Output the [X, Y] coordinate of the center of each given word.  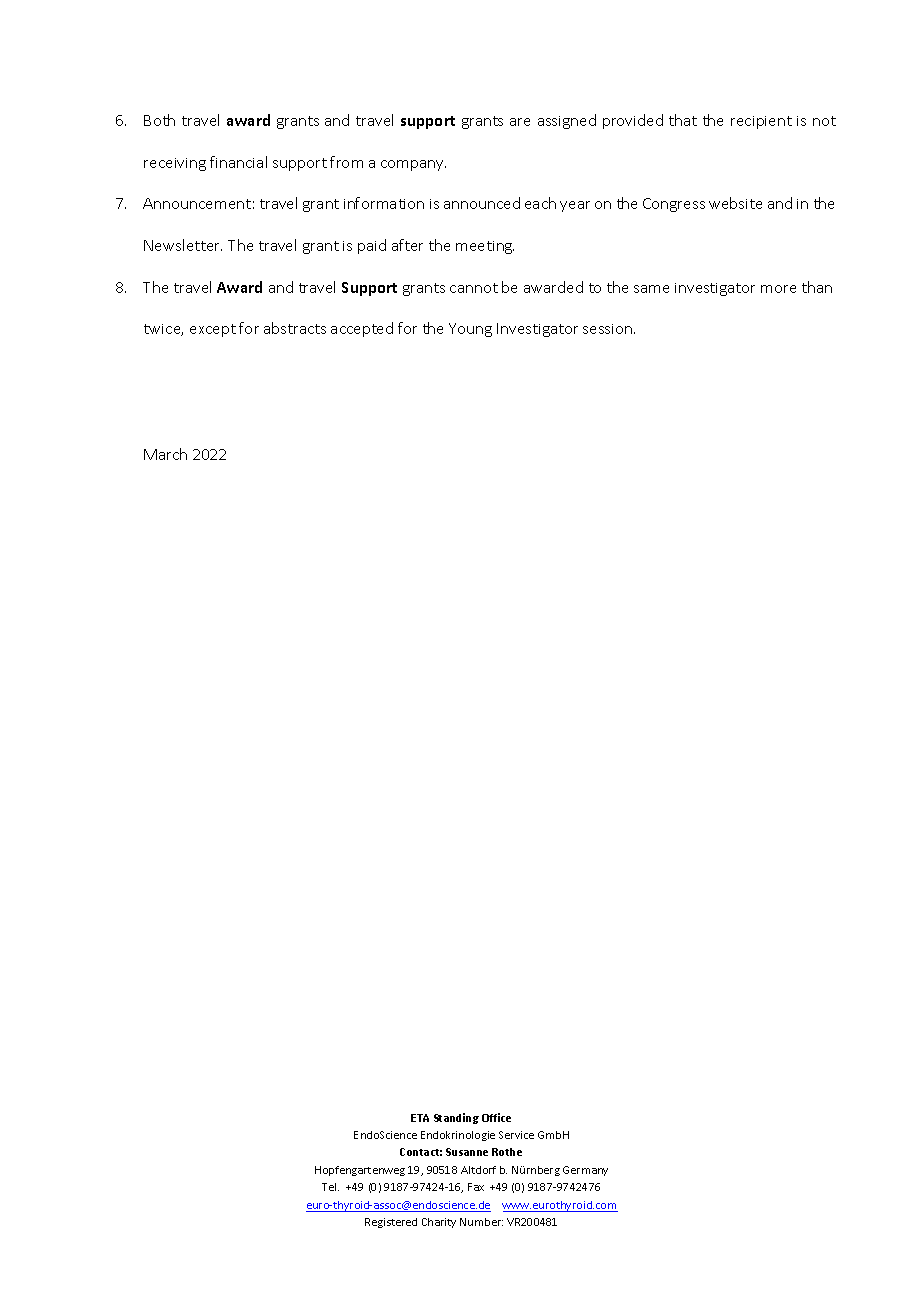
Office [496, 1117]
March [165, 454]
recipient [761, 122]
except [213, 330]
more [778, 289]
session [609, 329]
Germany [585, 1171]
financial [238, 162]
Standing [456, 1118]
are [520, 122]
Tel [330, 1187]
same [651, 289]
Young [470, 330]
